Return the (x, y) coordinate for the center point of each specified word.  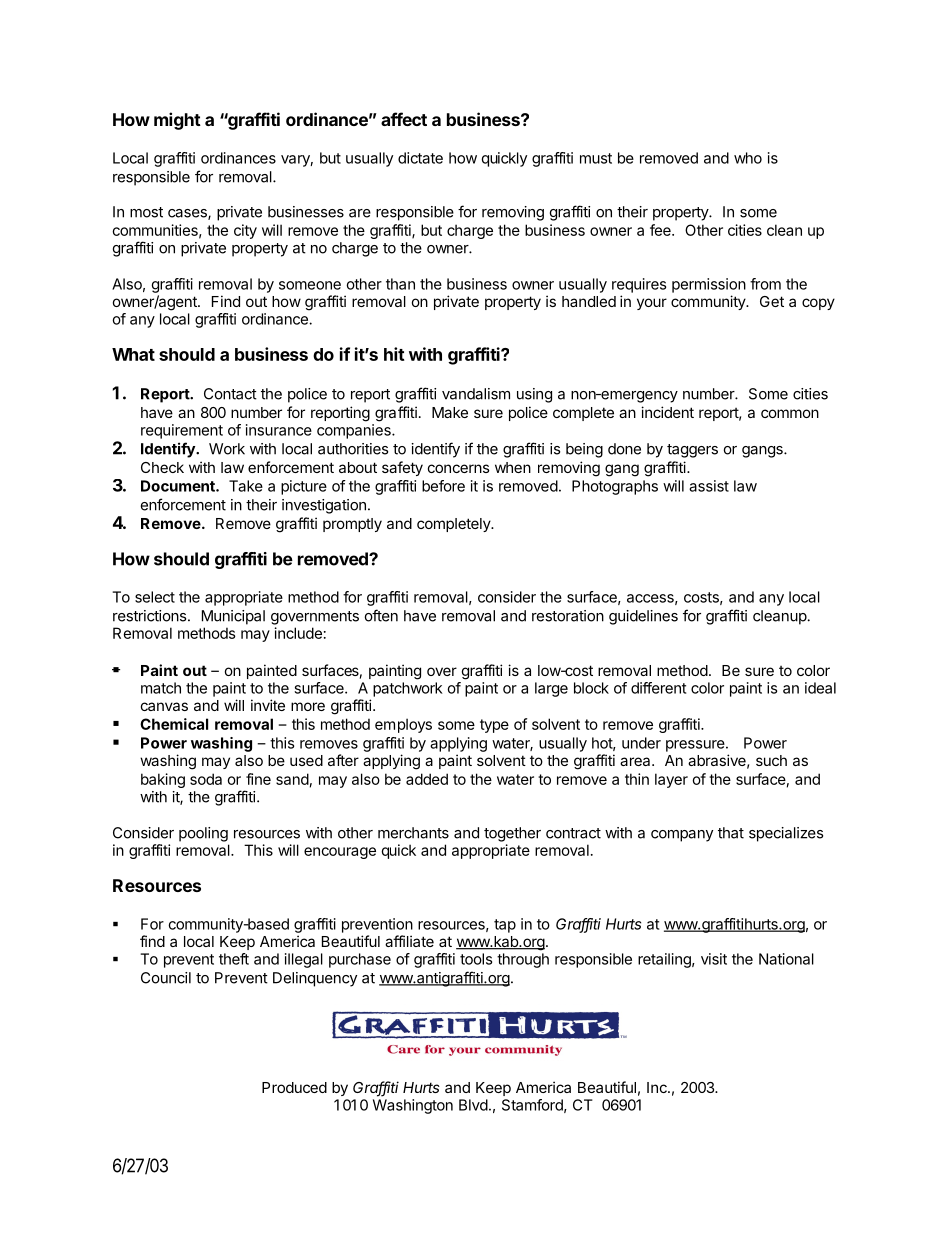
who (748, 158)
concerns (459, 468)
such (771, 760)
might (177, 121)
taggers (692, 451)
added (427, 779)
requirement (182, 431)
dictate (420, 158)
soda (206, 779)
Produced (294, 1087)
